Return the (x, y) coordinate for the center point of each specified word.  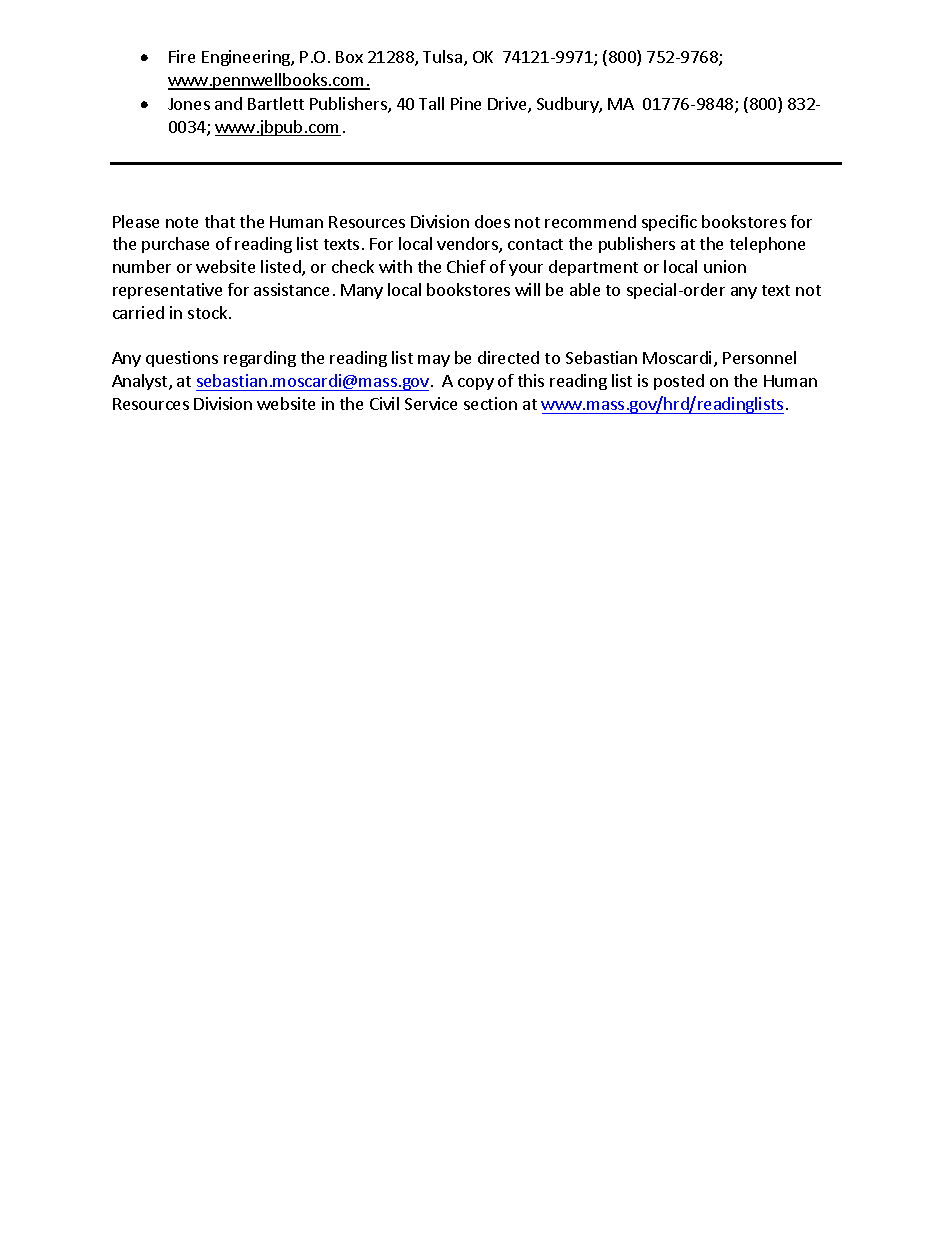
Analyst (141, 382)
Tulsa (442, 56)
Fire (182, 56)
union (725, 266)
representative (167, 291)
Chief (466, 266)
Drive (508, 105)
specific (669, 223)
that (220, 221)
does (492, 221)
